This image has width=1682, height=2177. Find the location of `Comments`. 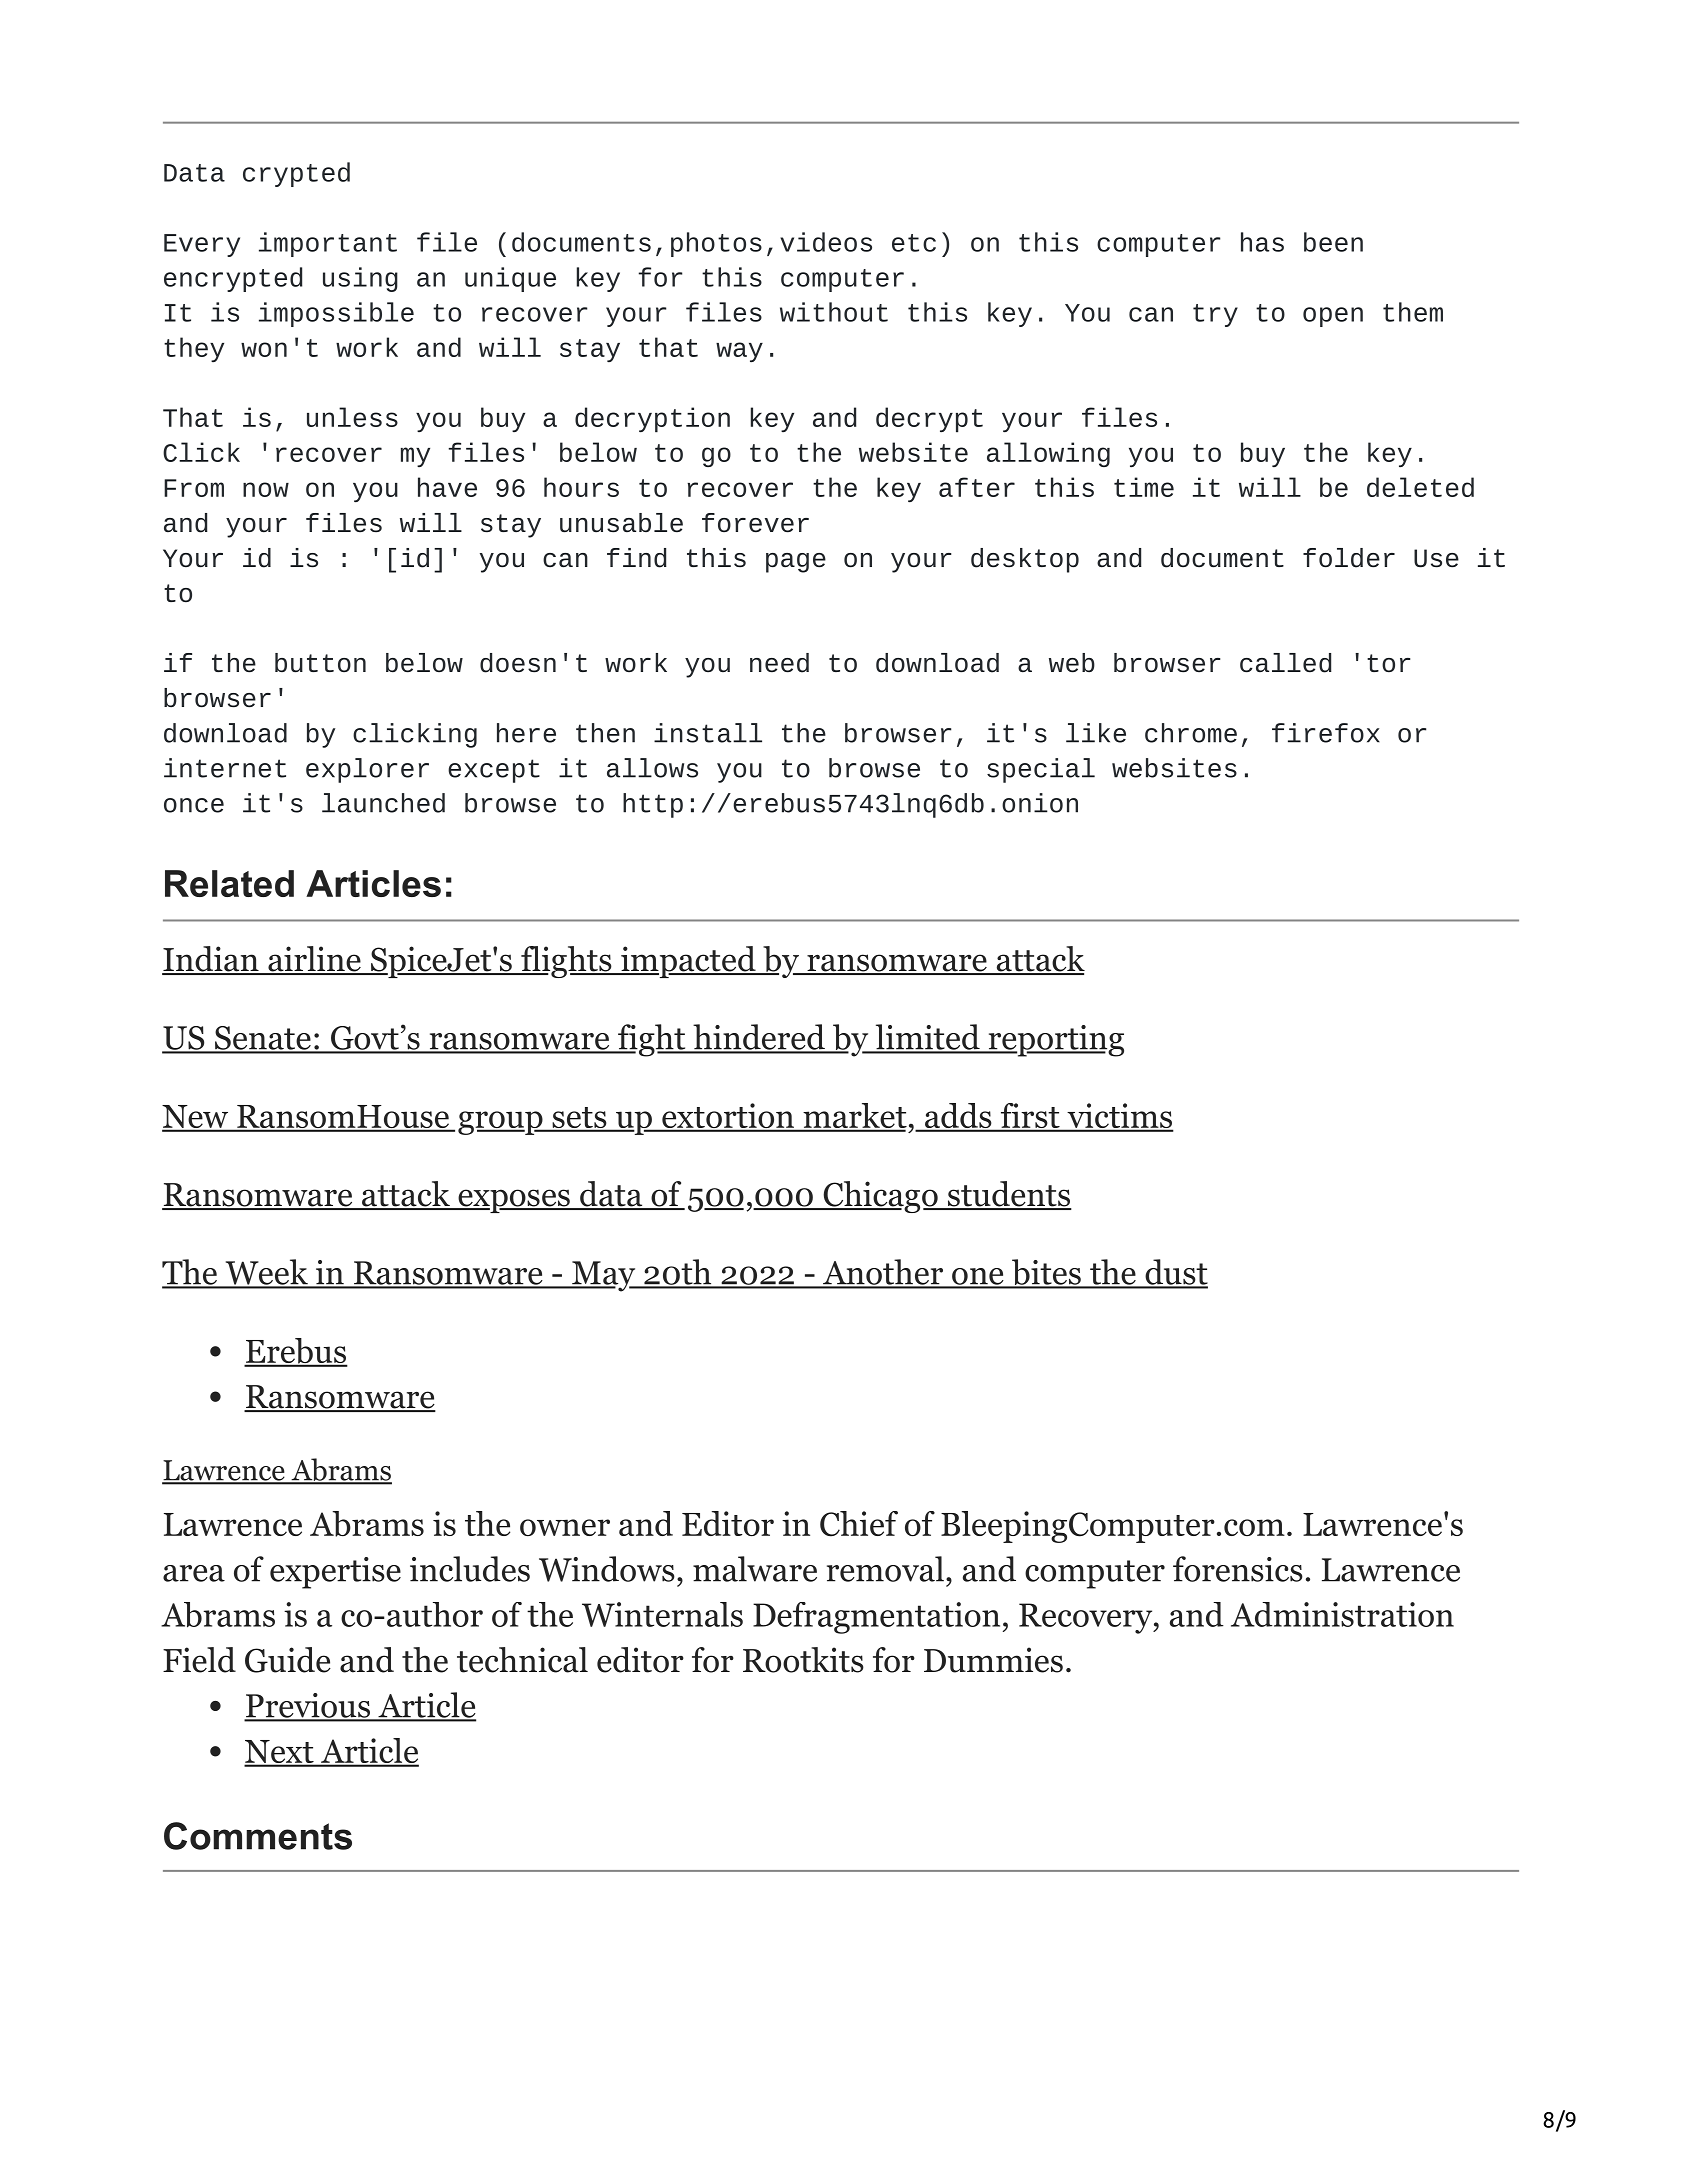

Comments is located at coordinates (258, 1836).
